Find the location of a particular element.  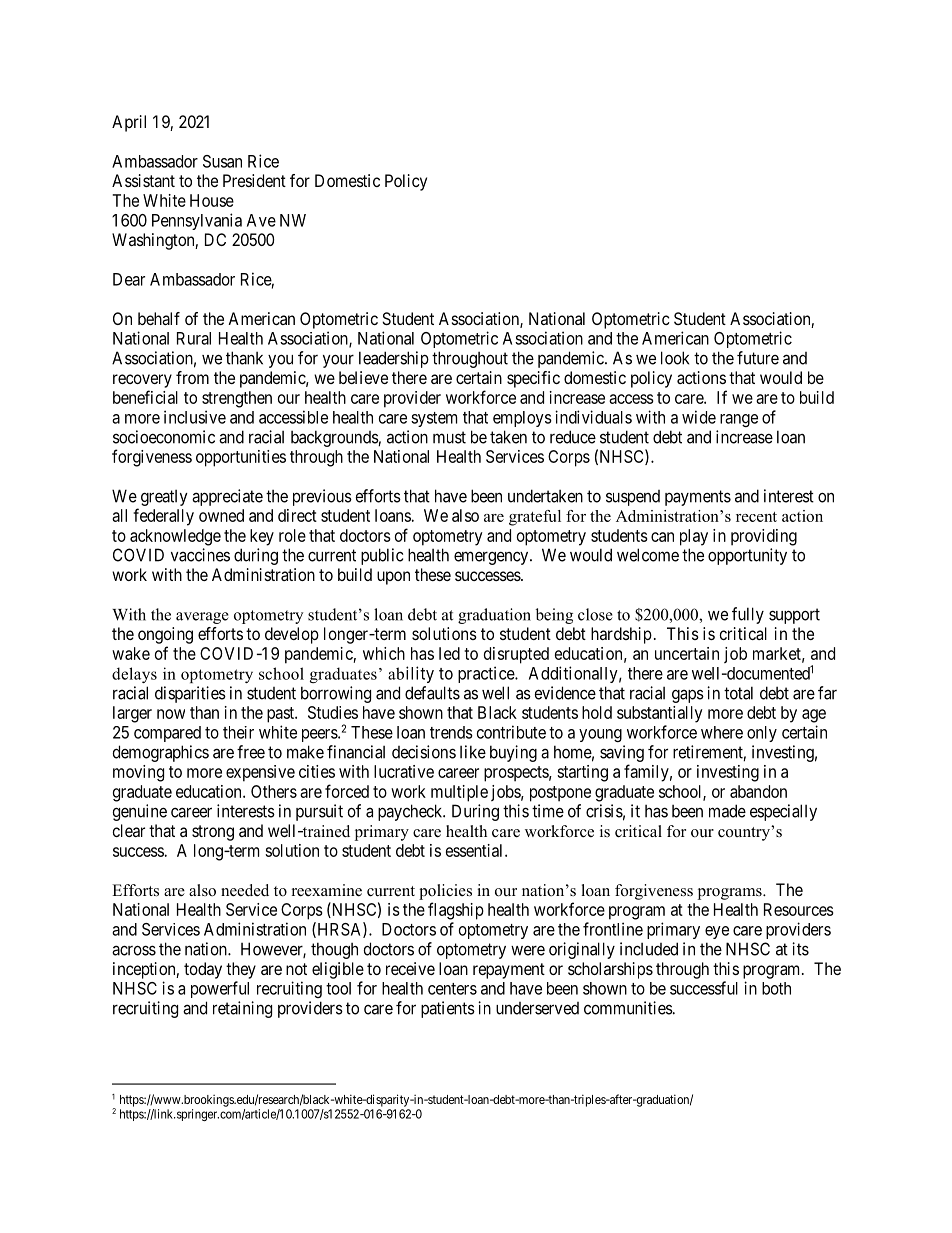

powerful is located at coordinates (220, 989).
